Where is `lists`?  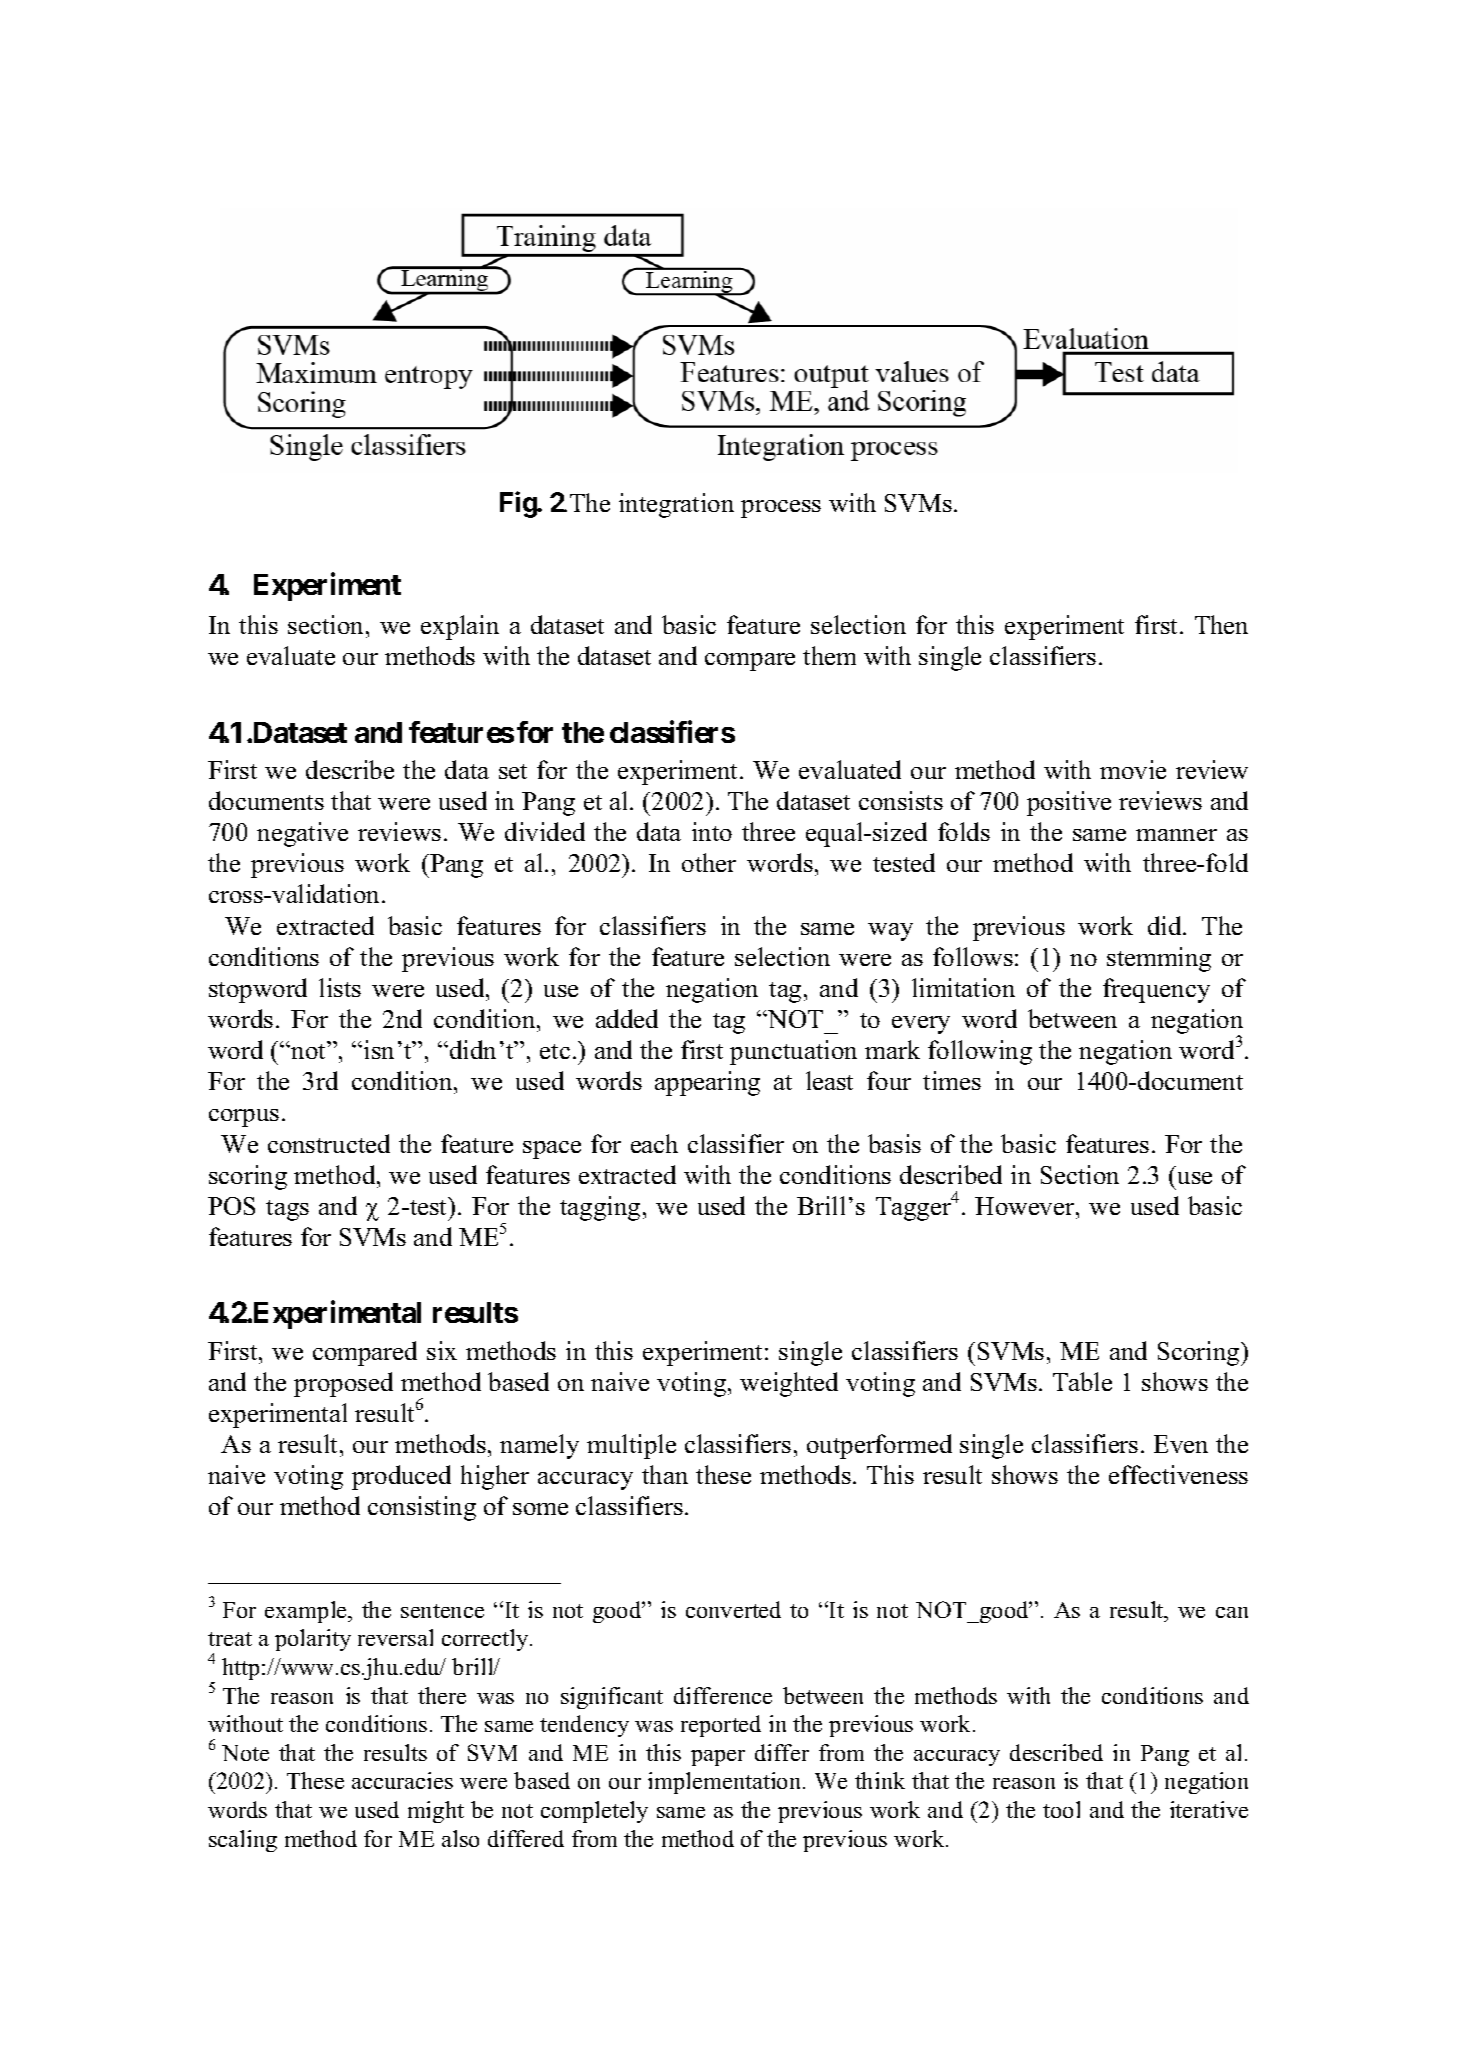
lists is located at coordinates (340, 987).
